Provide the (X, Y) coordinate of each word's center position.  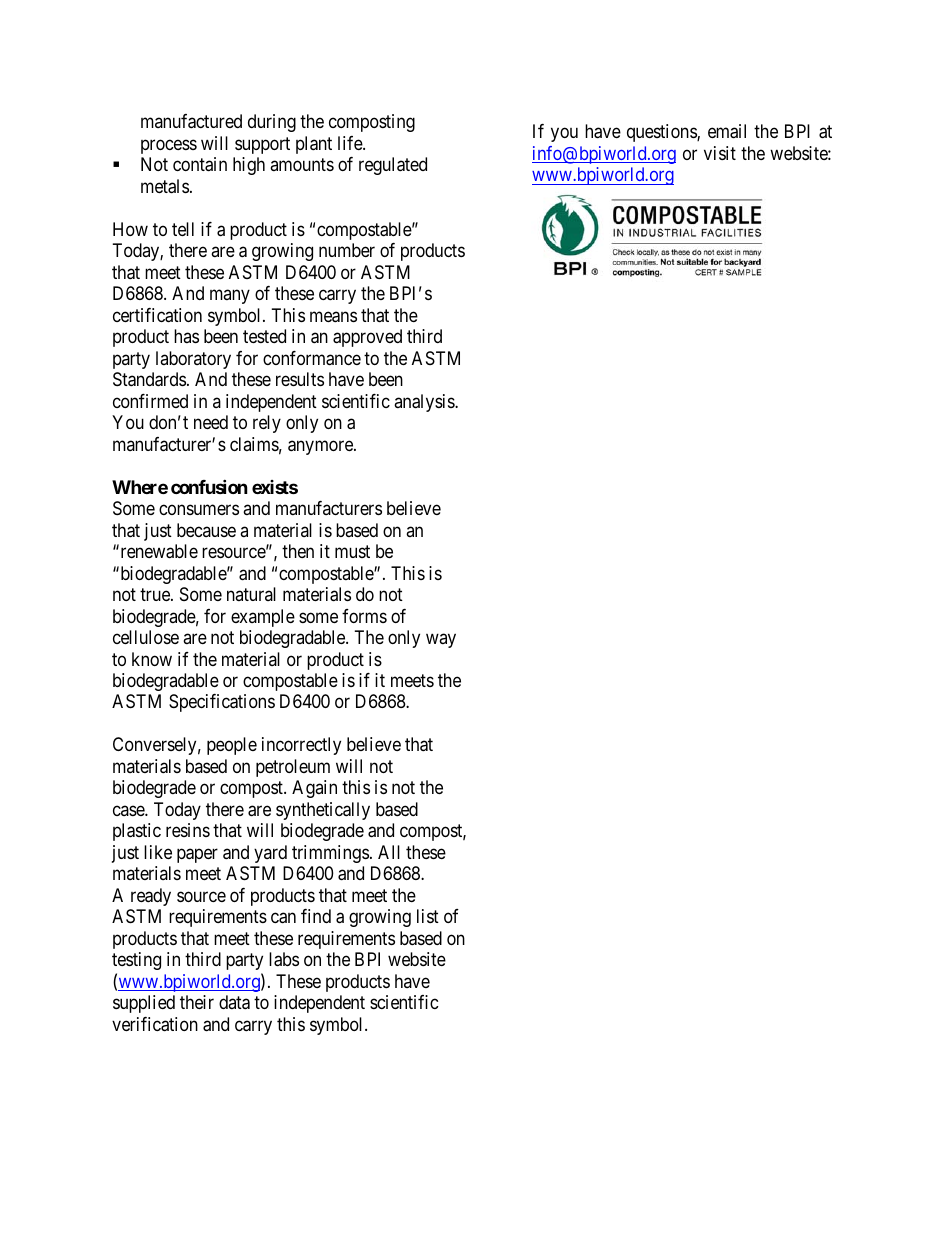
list (428, 916)
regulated (393, 166)
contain (200, 164)
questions (662, 133)
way (441, 641)
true (156, 595)
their (197, 1002)
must (352, 552)
